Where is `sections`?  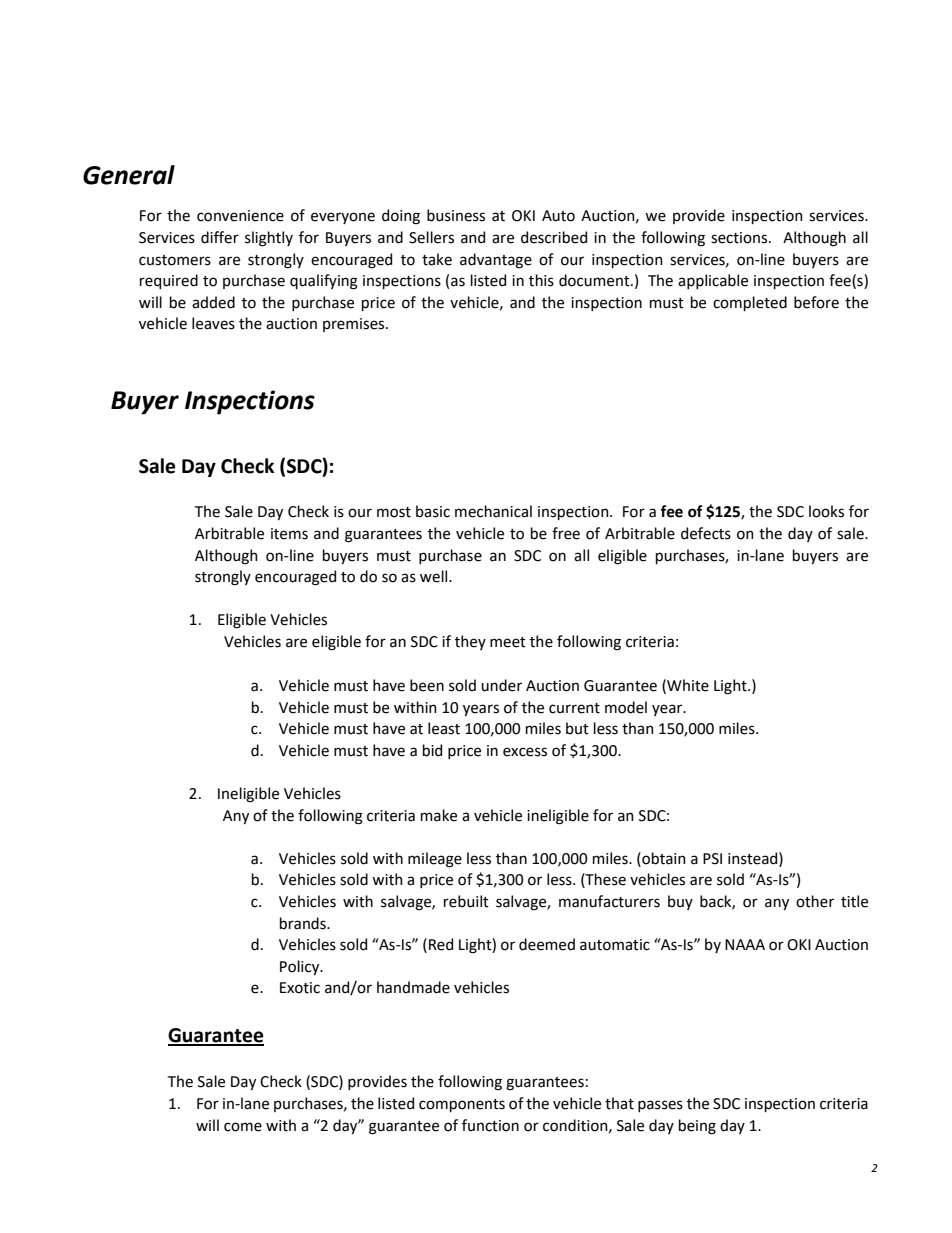 sections is located at coordinates (740, 238).
